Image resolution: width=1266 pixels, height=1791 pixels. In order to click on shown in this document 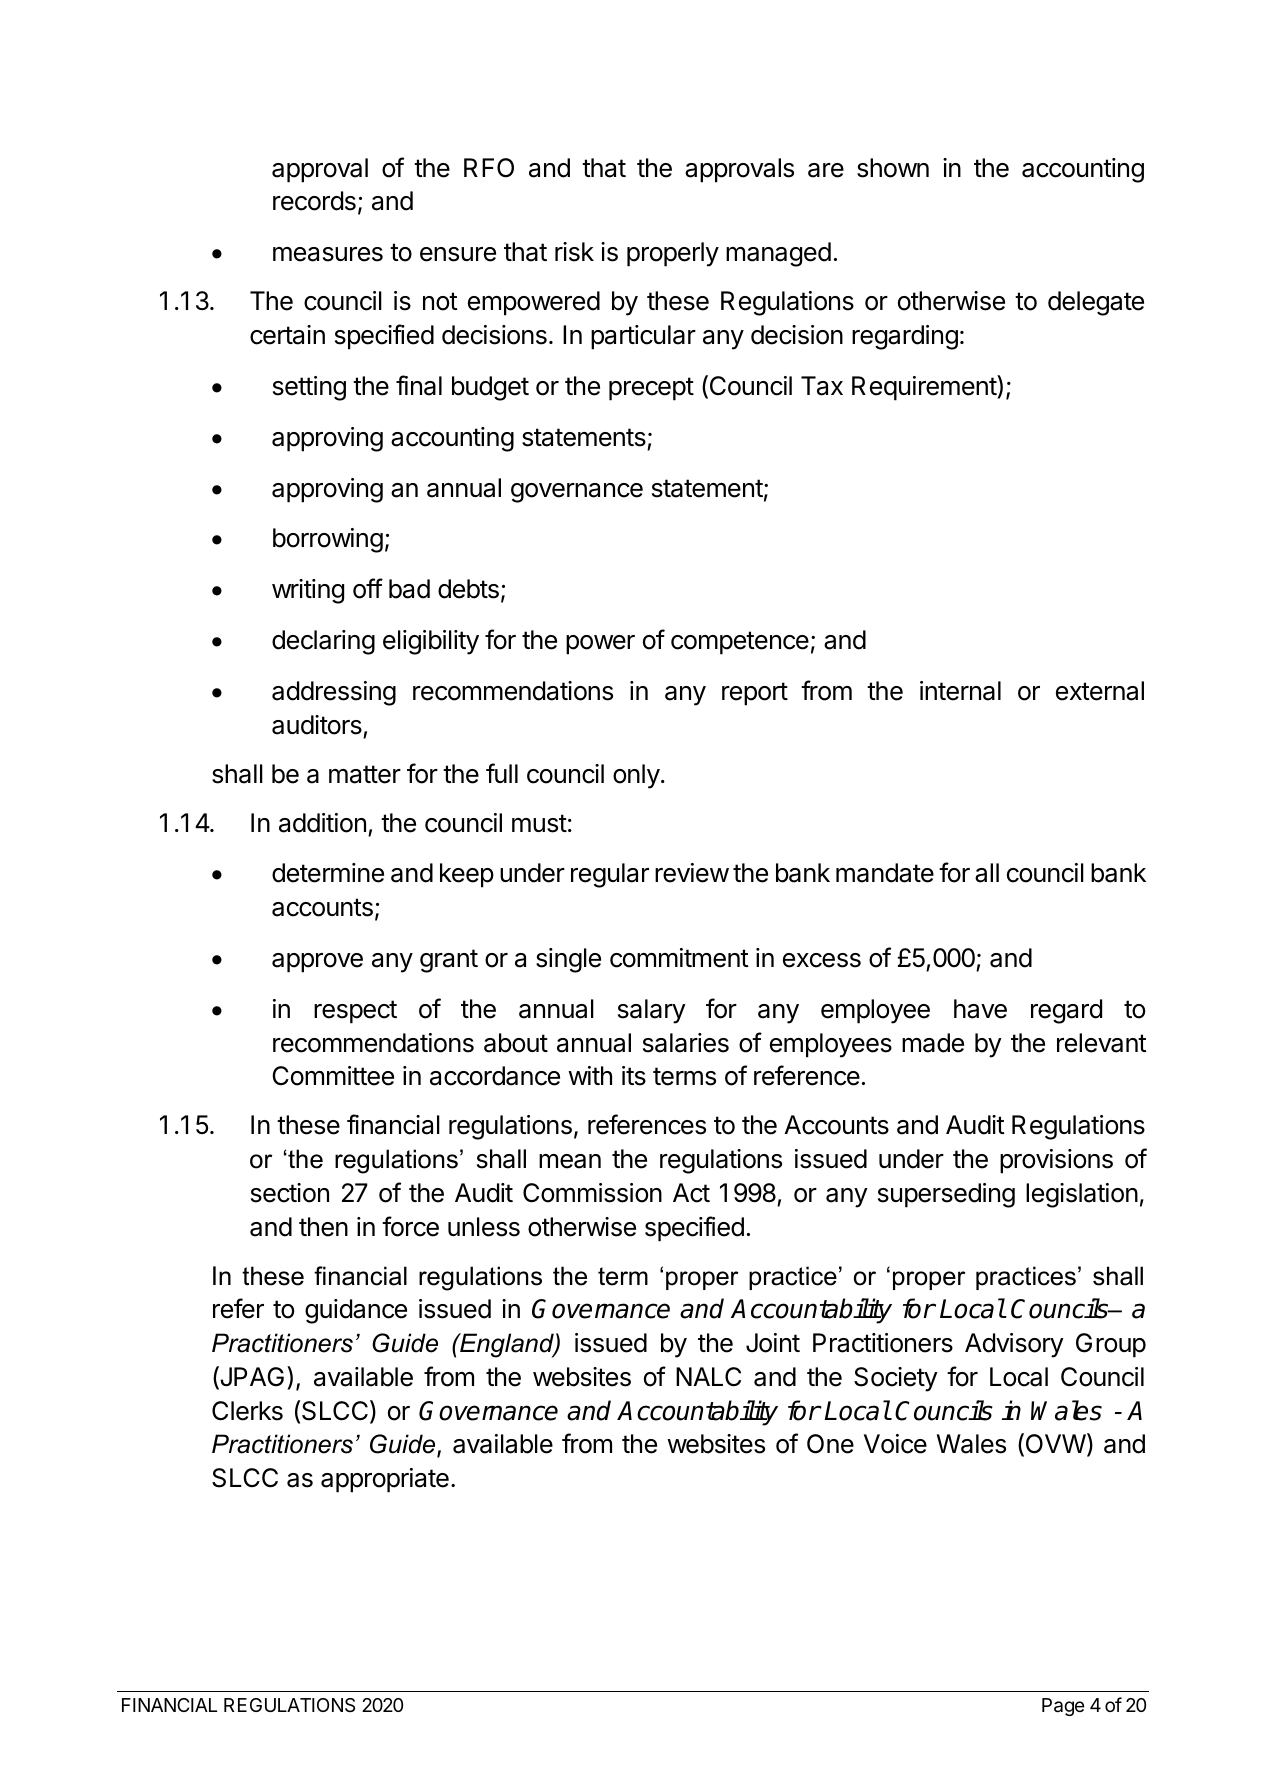, I will do `click(893, 168)`.
